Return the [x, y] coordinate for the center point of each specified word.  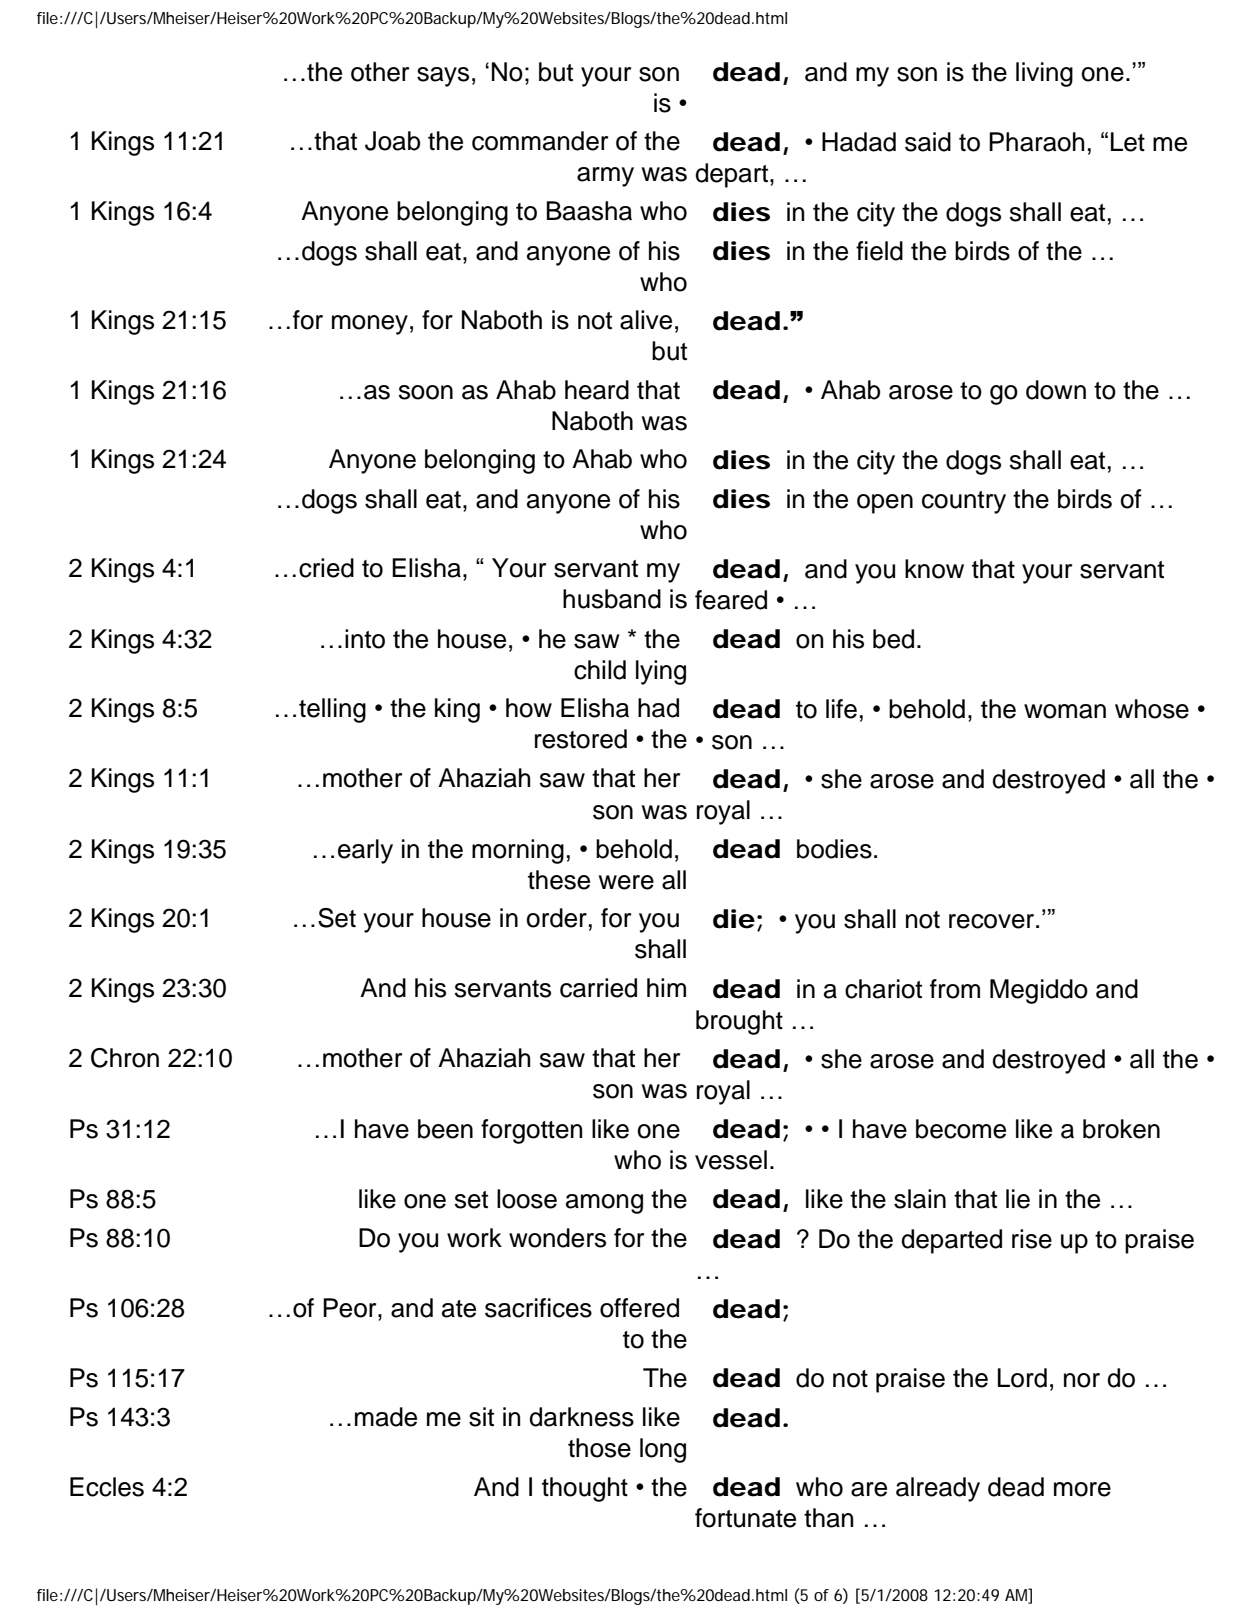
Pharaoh [1036, 142]
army [605, 177]
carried [598, 988]
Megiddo [1039, 991]
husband [612, 599]
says [443, 77]
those [599, 1448]
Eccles [107, 1487]
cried [326, 568]
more [1082, 1489]
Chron [125, 1058]
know [934, 569]
